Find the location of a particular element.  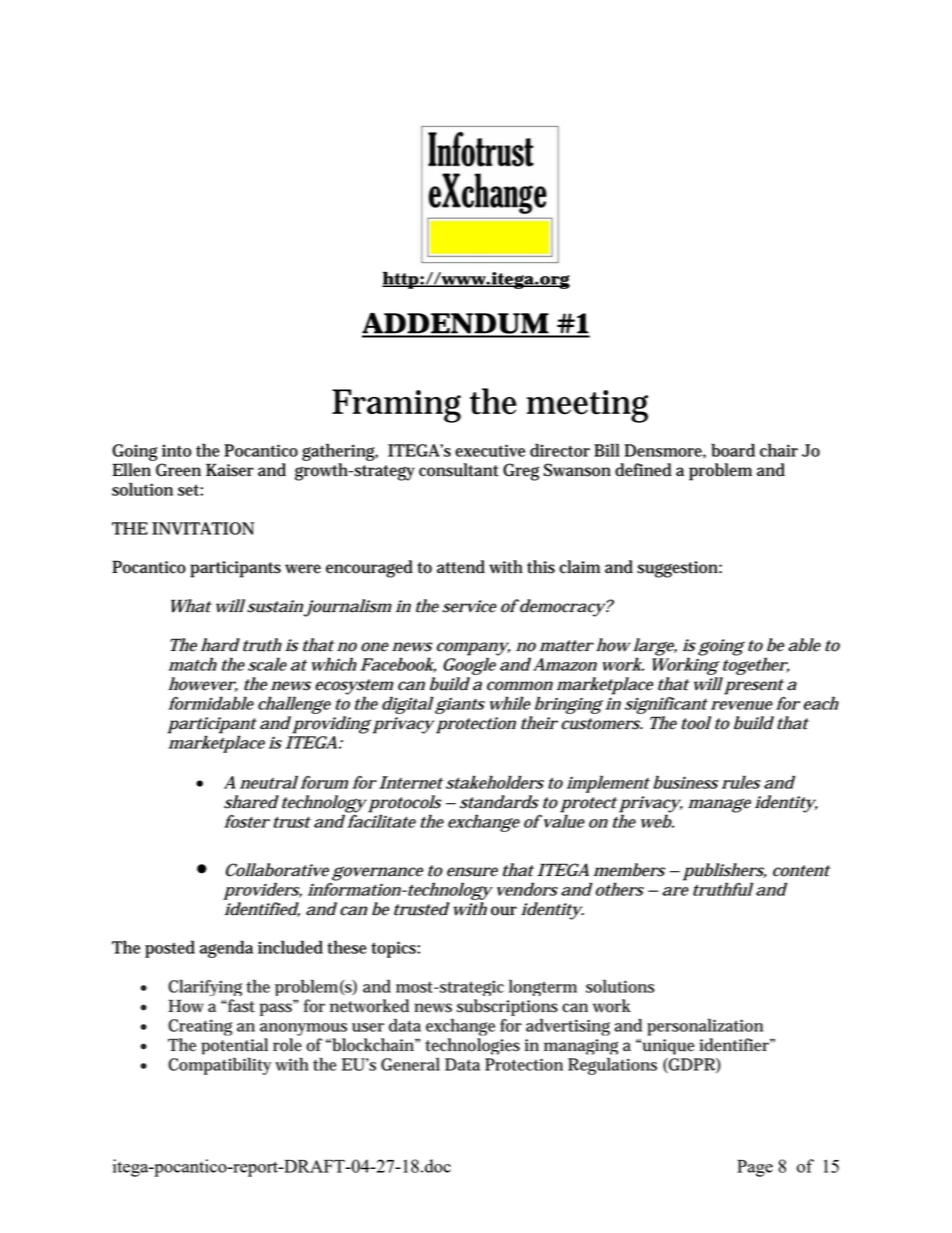

into is located at coordinates (176, 450).
